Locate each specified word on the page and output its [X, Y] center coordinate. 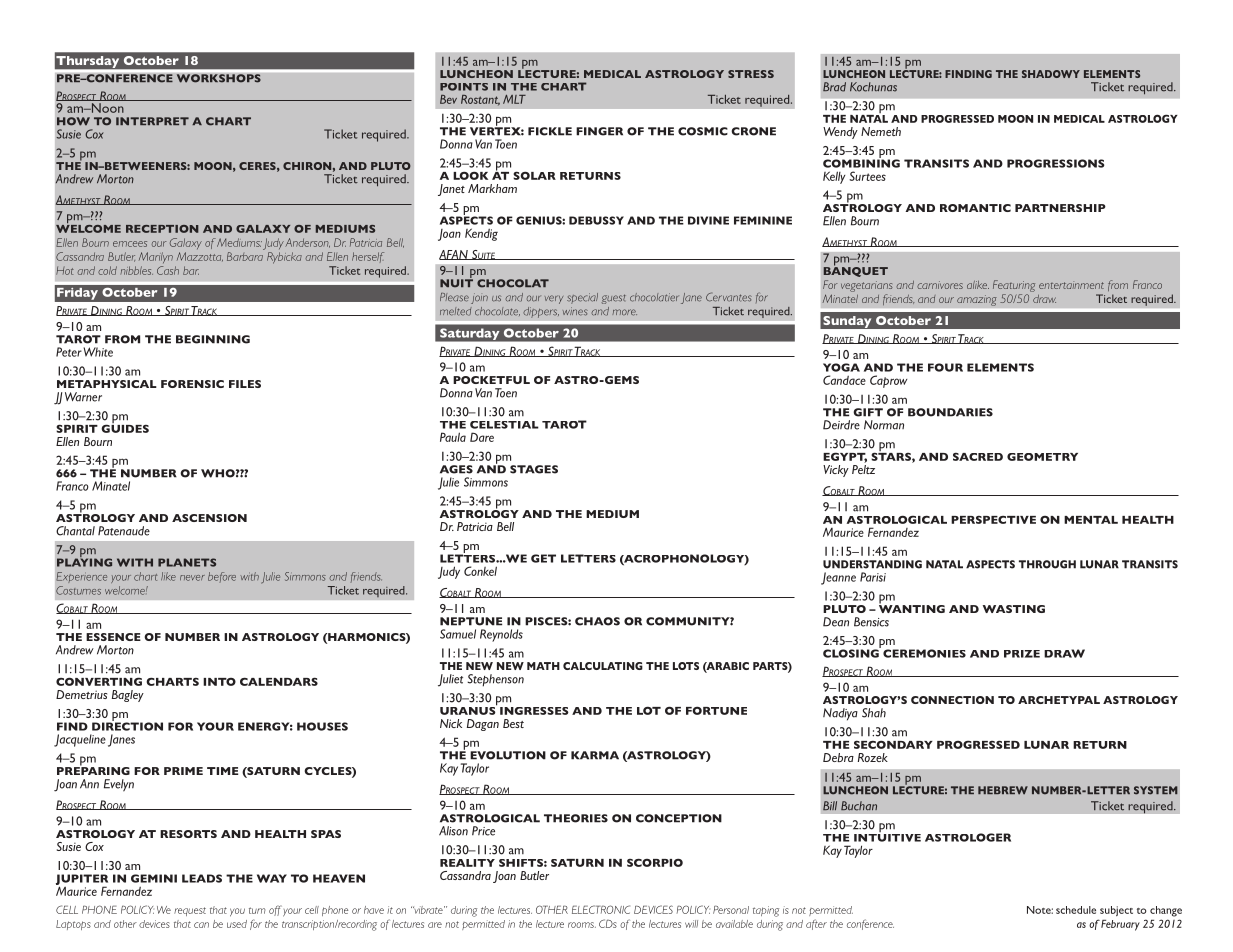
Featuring [1014, 286]
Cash [168, 270]
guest [614, 299]
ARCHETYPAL [1059, 700]
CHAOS [597, 621]
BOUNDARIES [950, 412]
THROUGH [1047, 564]
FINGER [599, 131]
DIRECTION [127, 725]
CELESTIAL [504, 425]
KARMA [595, 755]
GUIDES [125, 427]
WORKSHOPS [218, 78]
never [192, 578]
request [190, 911]
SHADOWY [1051, 74]
